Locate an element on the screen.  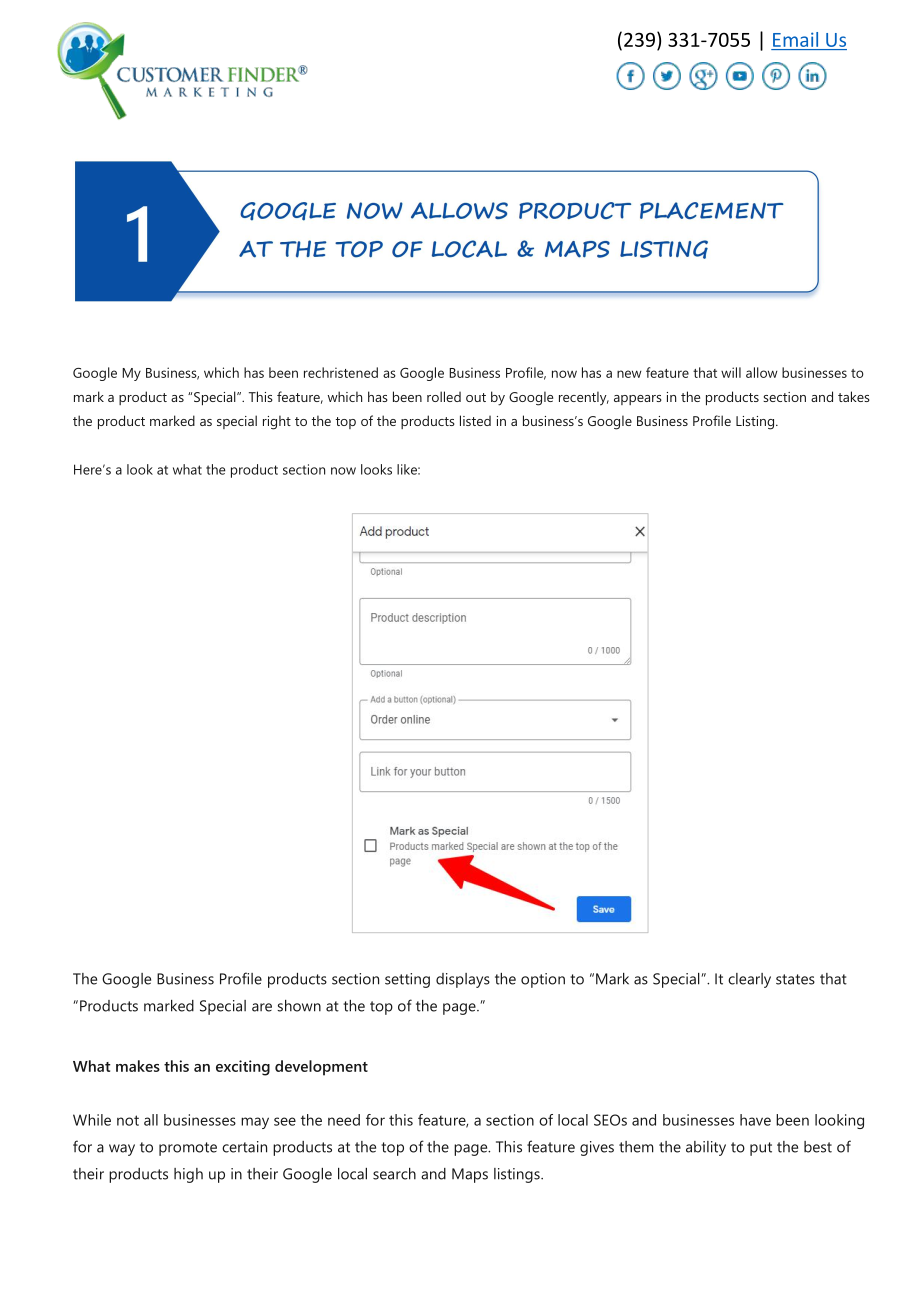
Email is located at coordinates (795, 39).
